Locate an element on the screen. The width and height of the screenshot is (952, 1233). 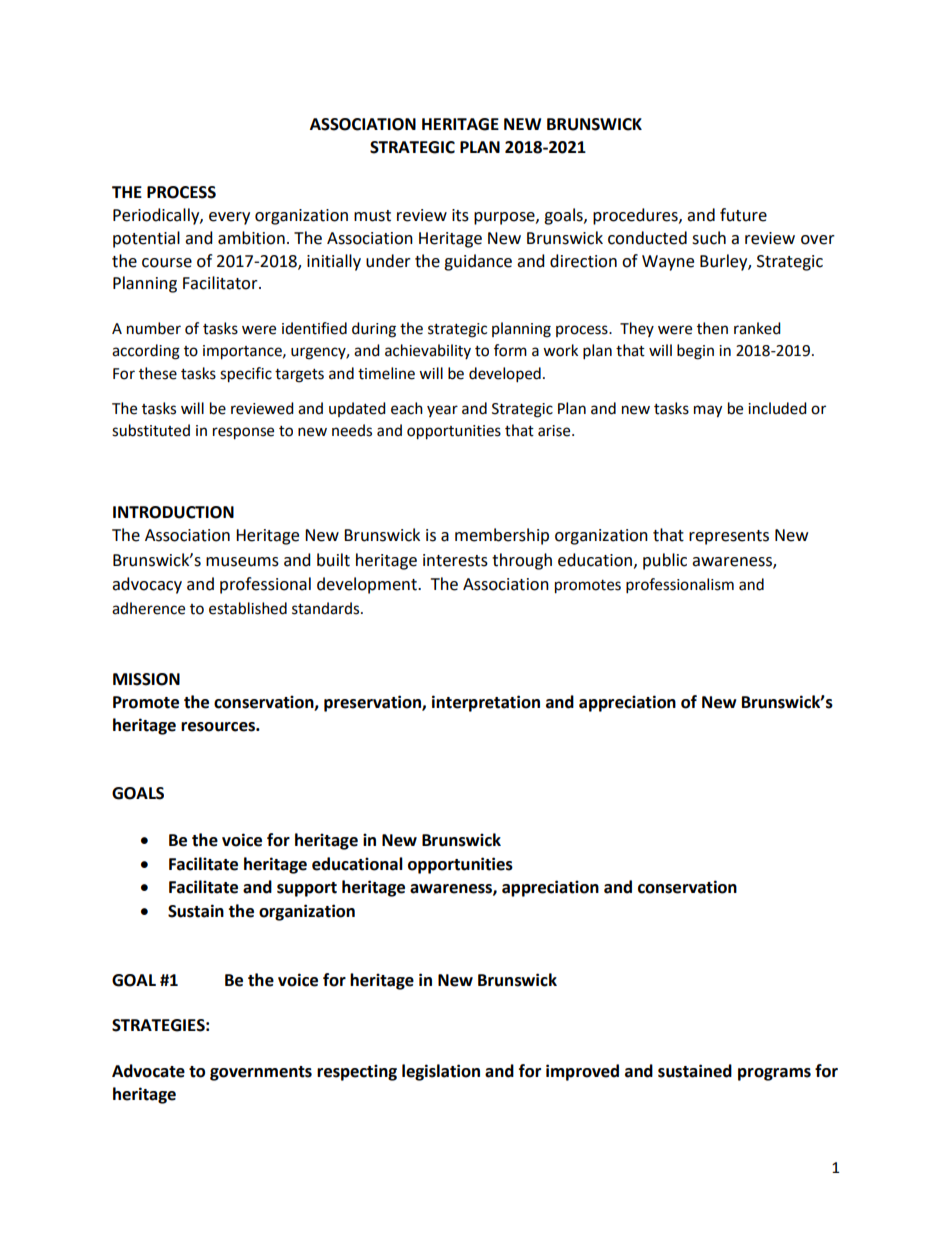
such is located at coordinates (709, 238).
